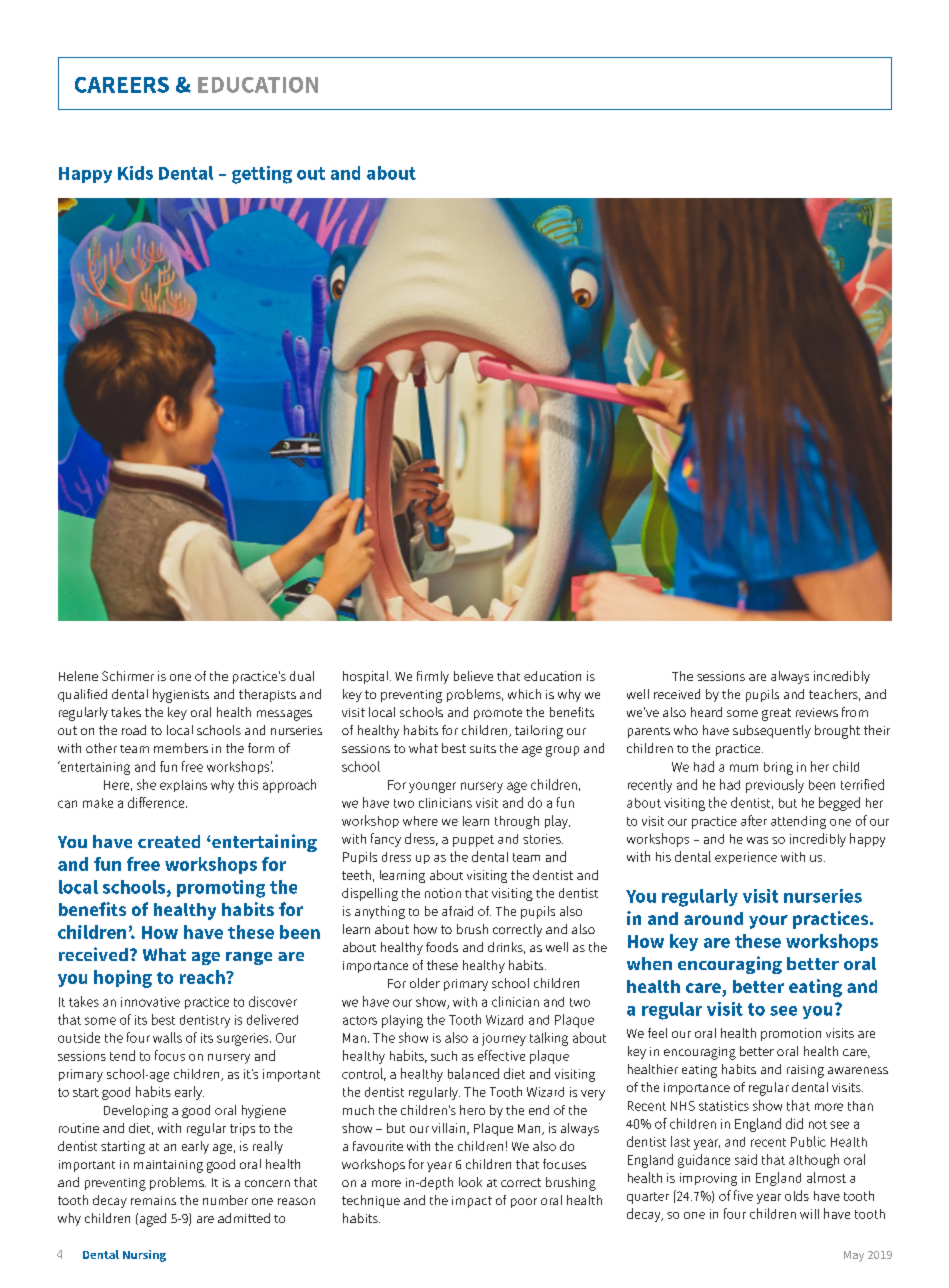 The image size is (949, 1288). What do you see at coordinates (153, 1200) in the image?
I see `remains` at bounding box center [153, 1200].
